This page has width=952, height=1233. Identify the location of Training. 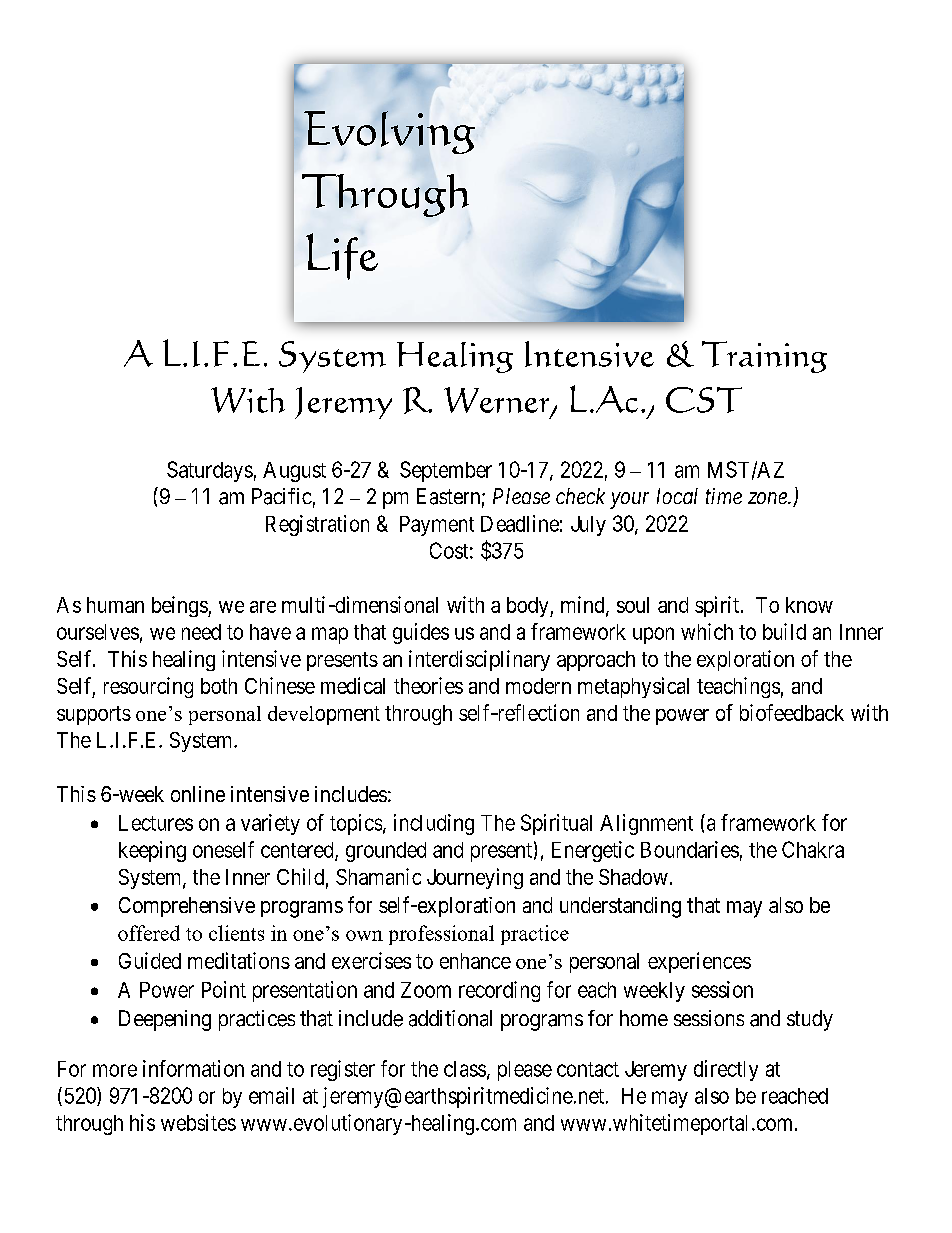
(764, 357).
